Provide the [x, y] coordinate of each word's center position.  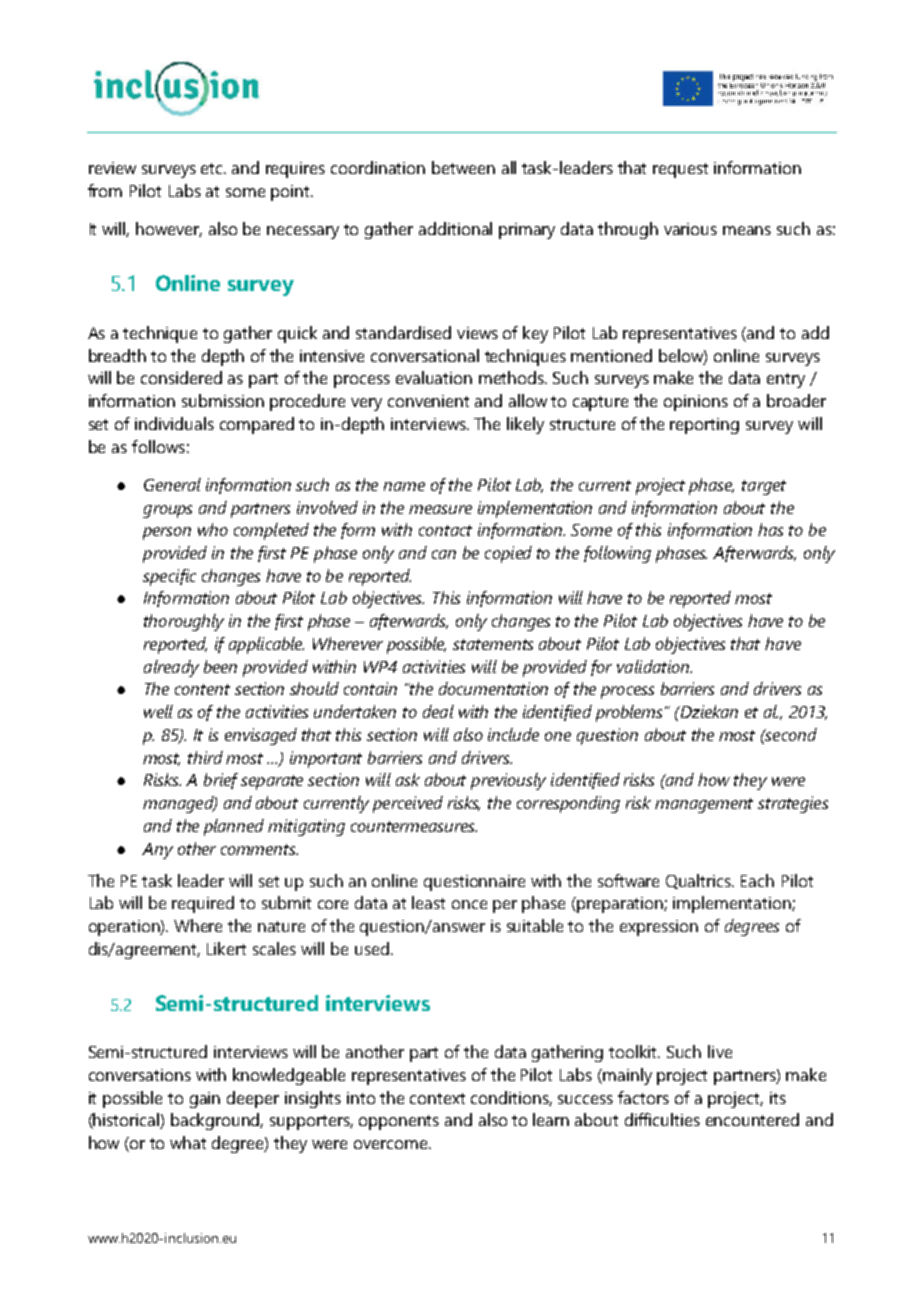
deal [438, 711]
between [463, 167]
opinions [696, 403]
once [469, 904]
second [790, 734]
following [617, 554]
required [203, 904]
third [205, 757]
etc [213, 168]
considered [181, 377]
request [680, 170]
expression [659, 928]
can [444, 554]
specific [169, 577]
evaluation [434, 377]
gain [205, 1100]
